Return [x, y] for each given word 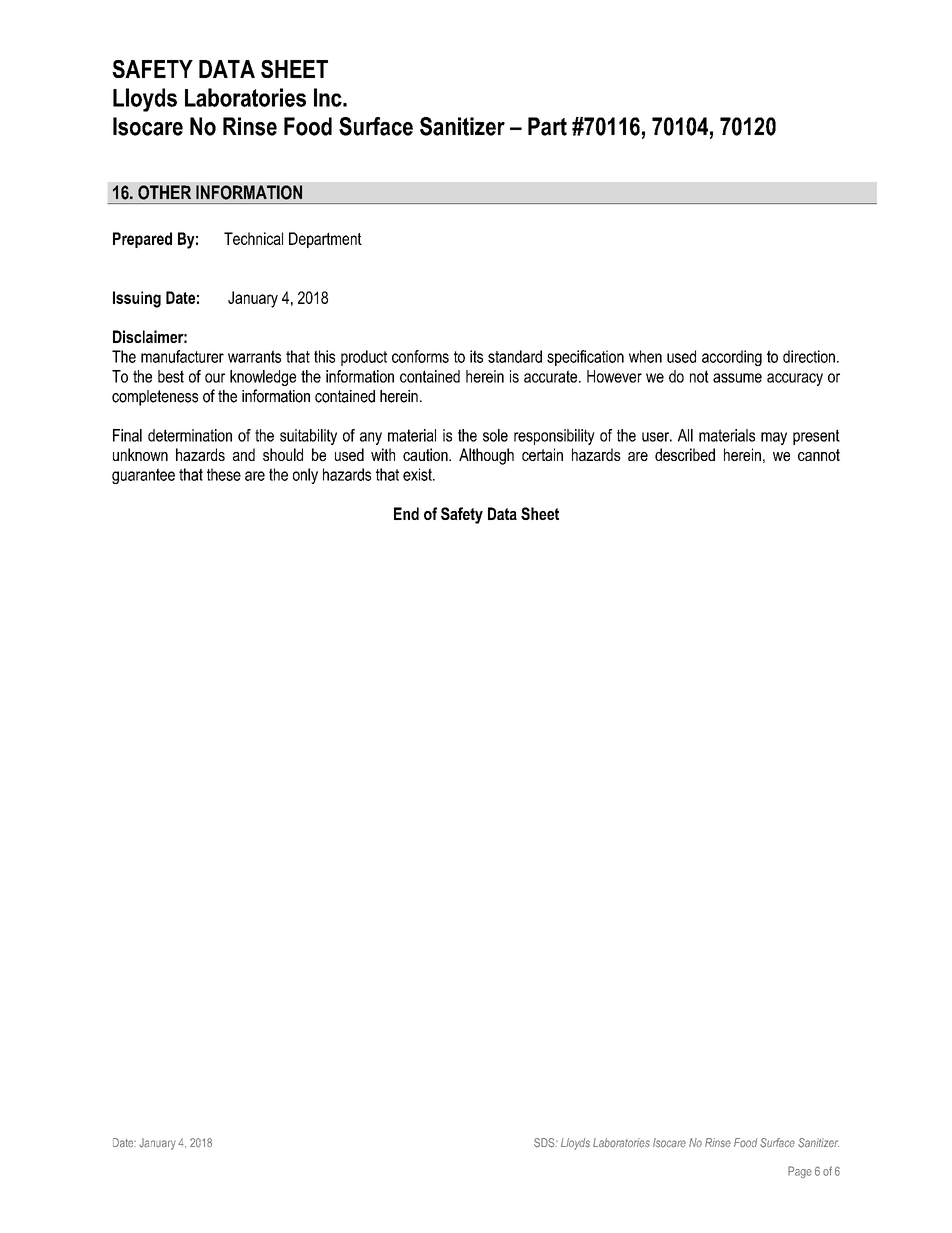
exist [418, 474]
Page [800, 1172]
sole [495, 435]
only [305, 476]
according [732, 358]
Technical [253, 238]
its [476, 356]
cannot [819, 455]
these [224, 474]
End [406, 513]
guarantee [143, 476]
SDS [545, 1143]
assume [737, 378]
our [215, 378]
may [774, 438]
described [685, 454]
